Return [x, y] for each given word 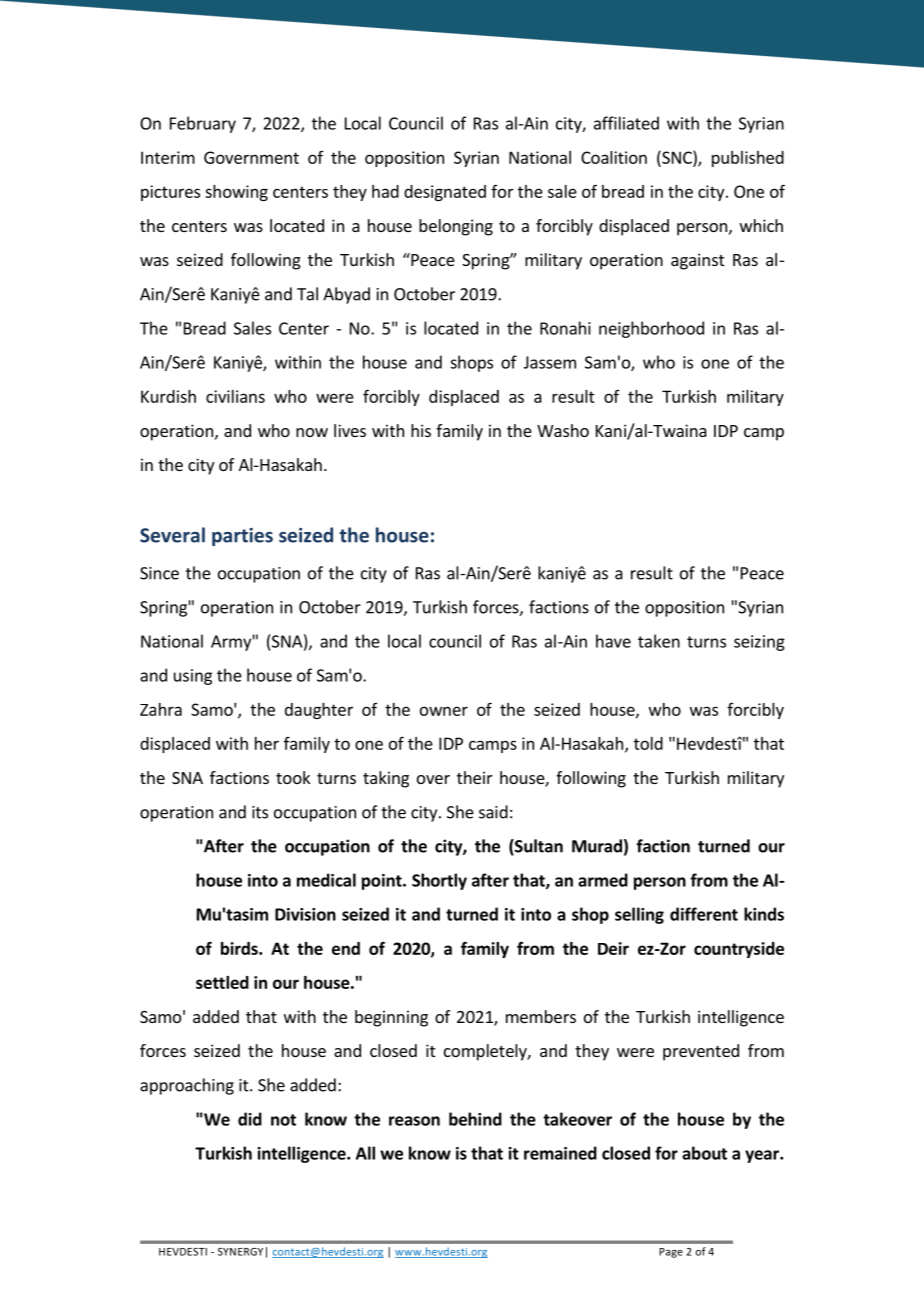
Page [671, 1253]
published [748, 159]
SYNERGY [240, 1252]
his [421, 430]
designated [445, 193]
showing [236, 193]
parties [242, 537]
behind [475, 1119]
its [260, 812]
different [704, 914]
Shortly [439, 881]
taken [659, 641]
